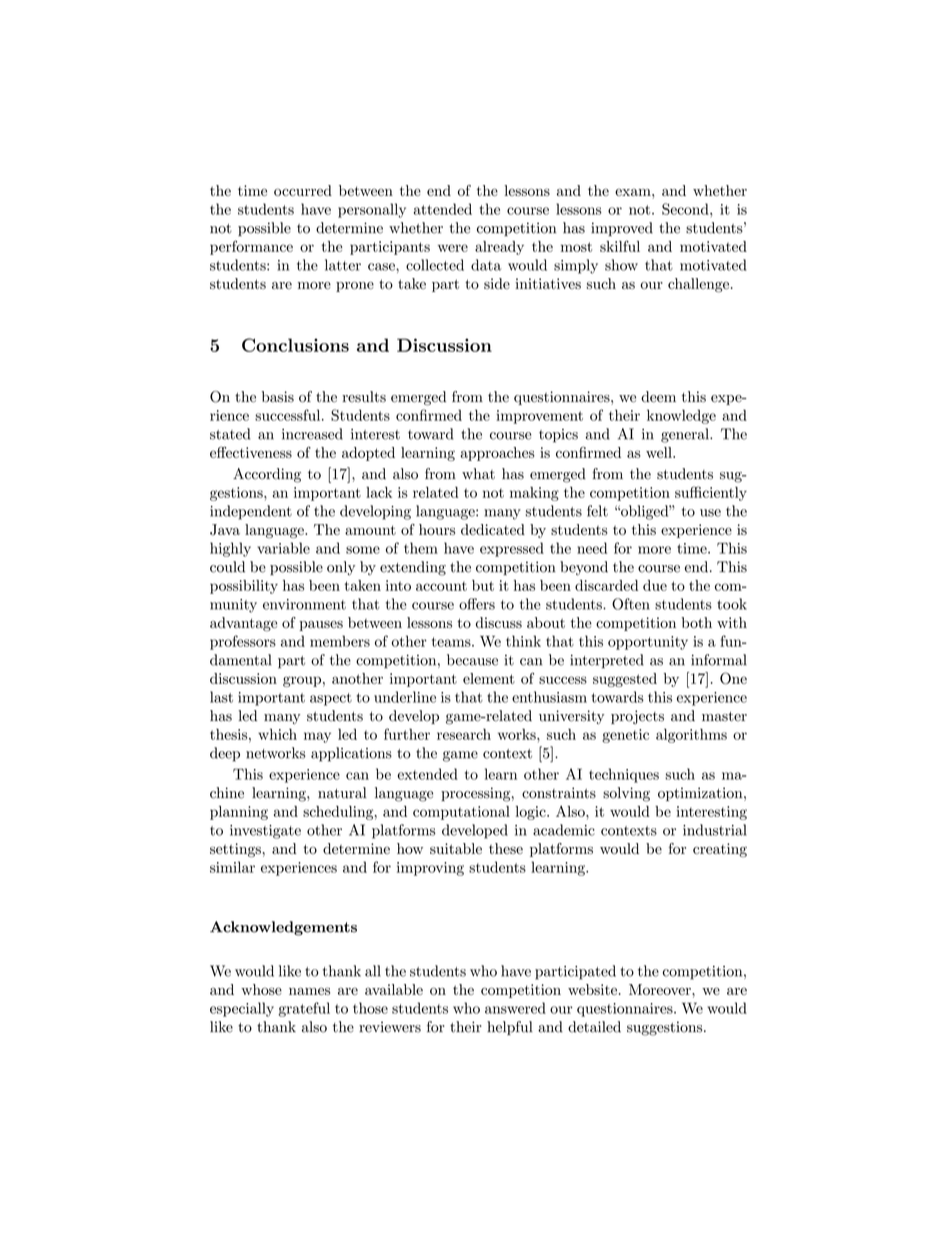 This page has width=952, height=1233. Describe the element at coordinates (443, 209) in the page. I see `attended` at that location.
